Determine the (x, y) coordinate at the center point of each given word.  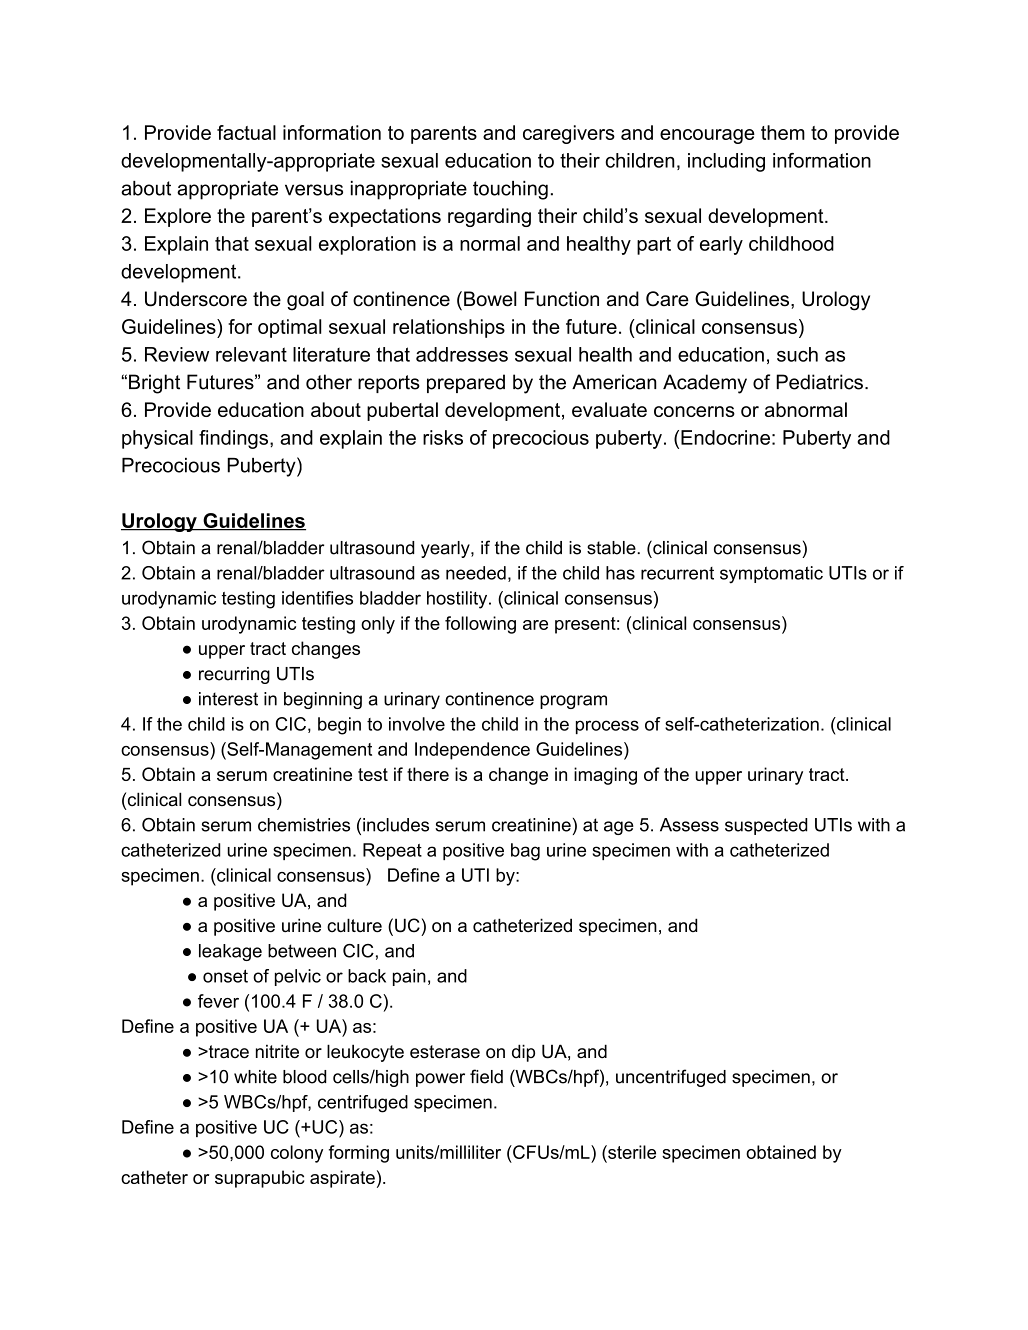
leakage (230, 952)
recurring (234, 675)
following (480, 625)
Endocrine (725, 437)
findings (233, 439)
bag (525, 852)
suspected (766, 826)
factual (246, 132)
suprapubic (259, 1179)
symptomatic (771, 575)
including (726, 162)
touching (510, 190)
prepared (466, 383)
